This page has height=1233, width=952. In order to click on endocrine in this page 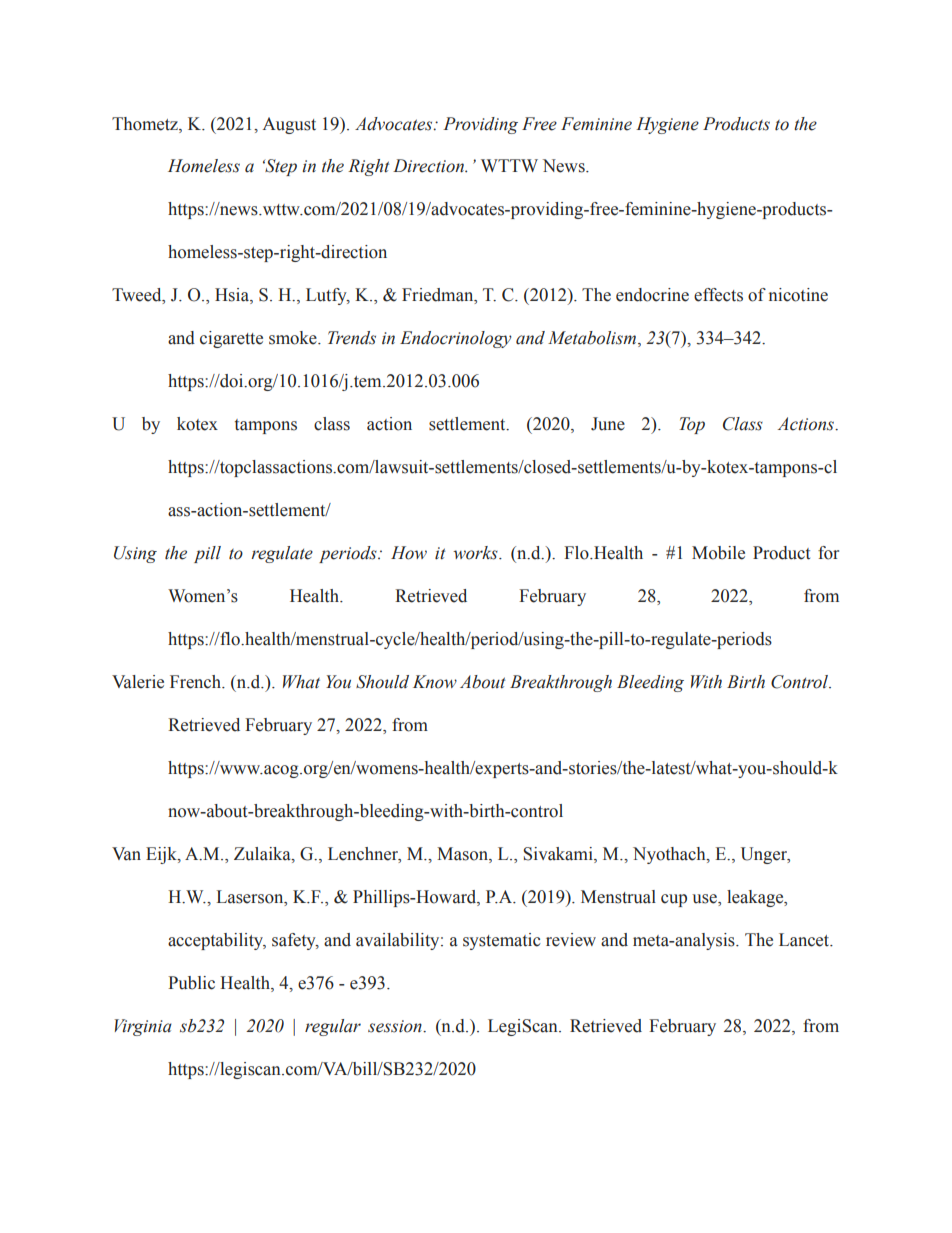, I will do `click(652, 295)`.
